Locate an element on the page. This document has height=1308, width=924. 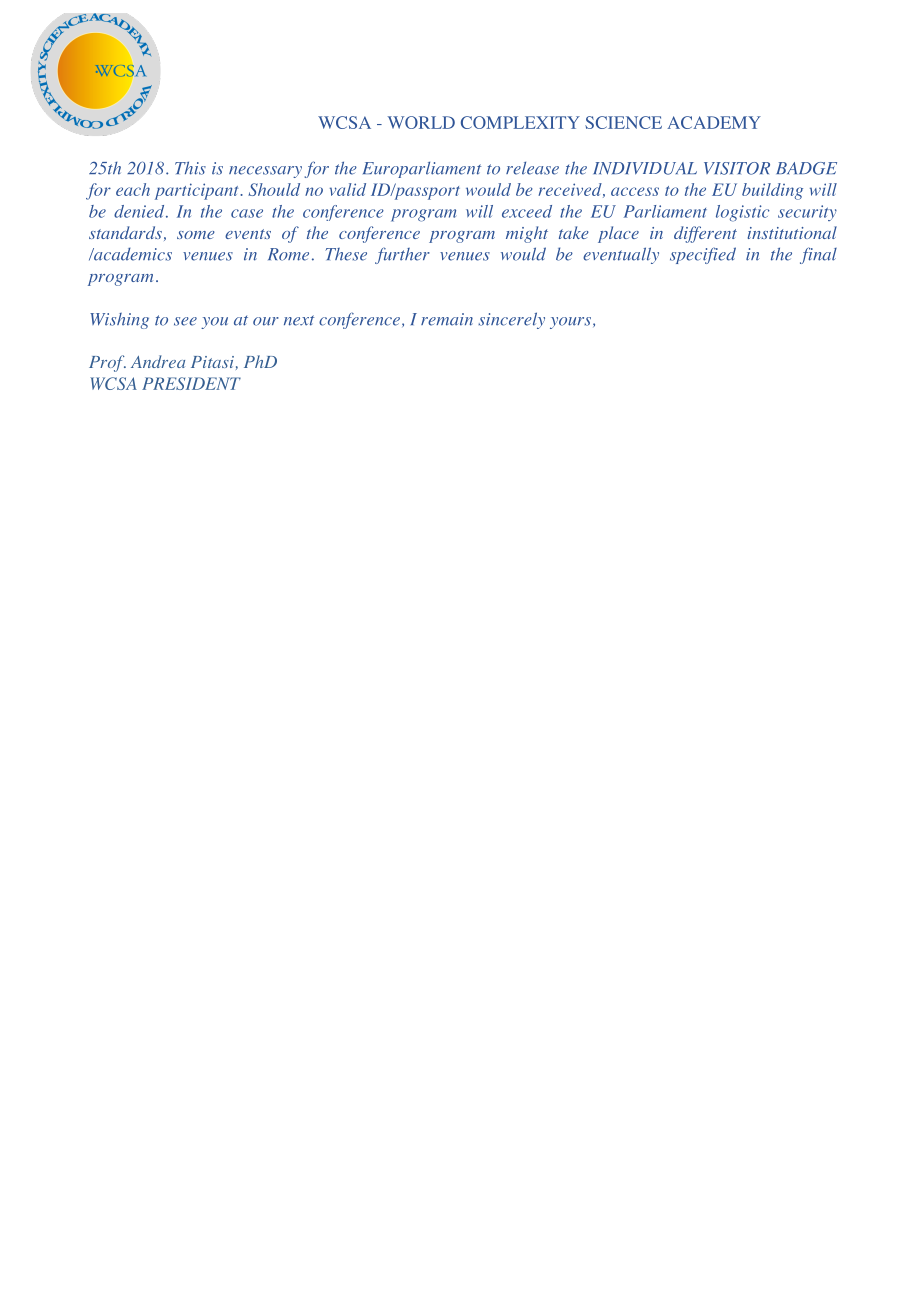
PRESIDENT is located at coordinates (191, 383).
